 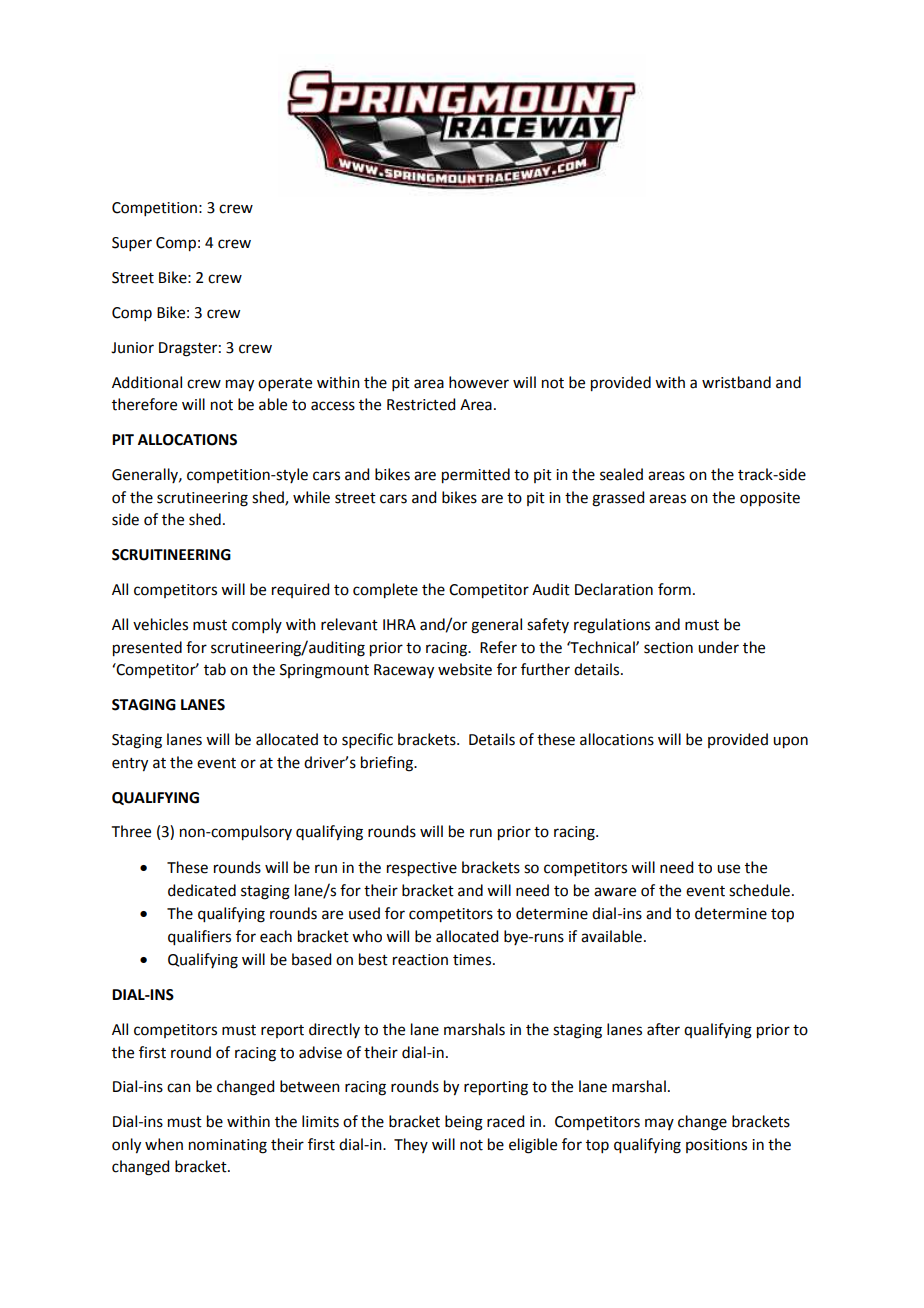 I want to click on wristband, so click(x=736, y=382).
